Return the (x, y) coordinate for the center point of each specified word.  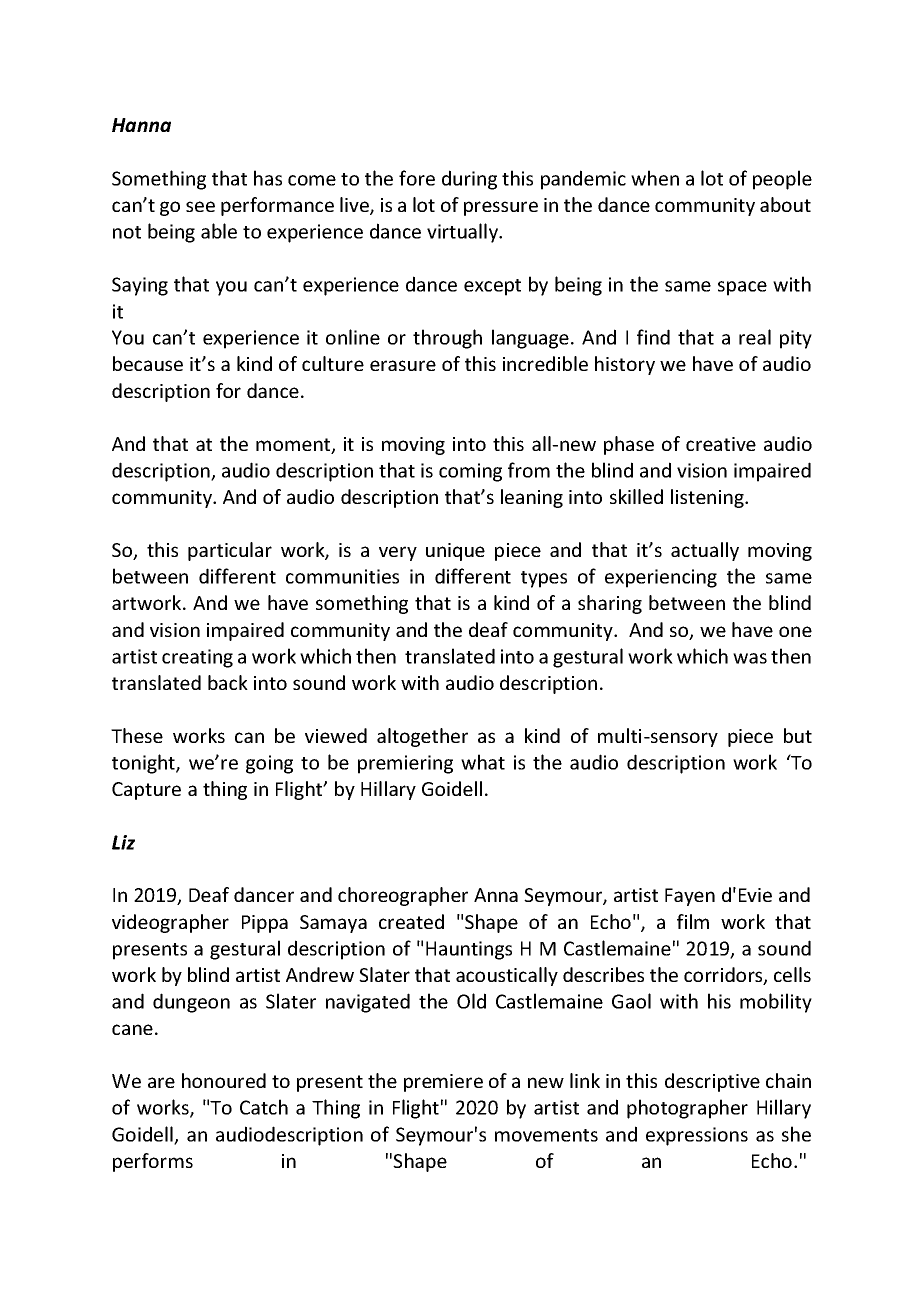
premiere (443, 1083)
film (693, 921)
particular (230, 551)
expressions (697, 1136)
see (200, 206)
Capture (146, 791)
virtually (463, 233)
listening (708, 498)
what (483, 762)
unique (455, 552)
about (785, 204)
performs (153, 1162)
